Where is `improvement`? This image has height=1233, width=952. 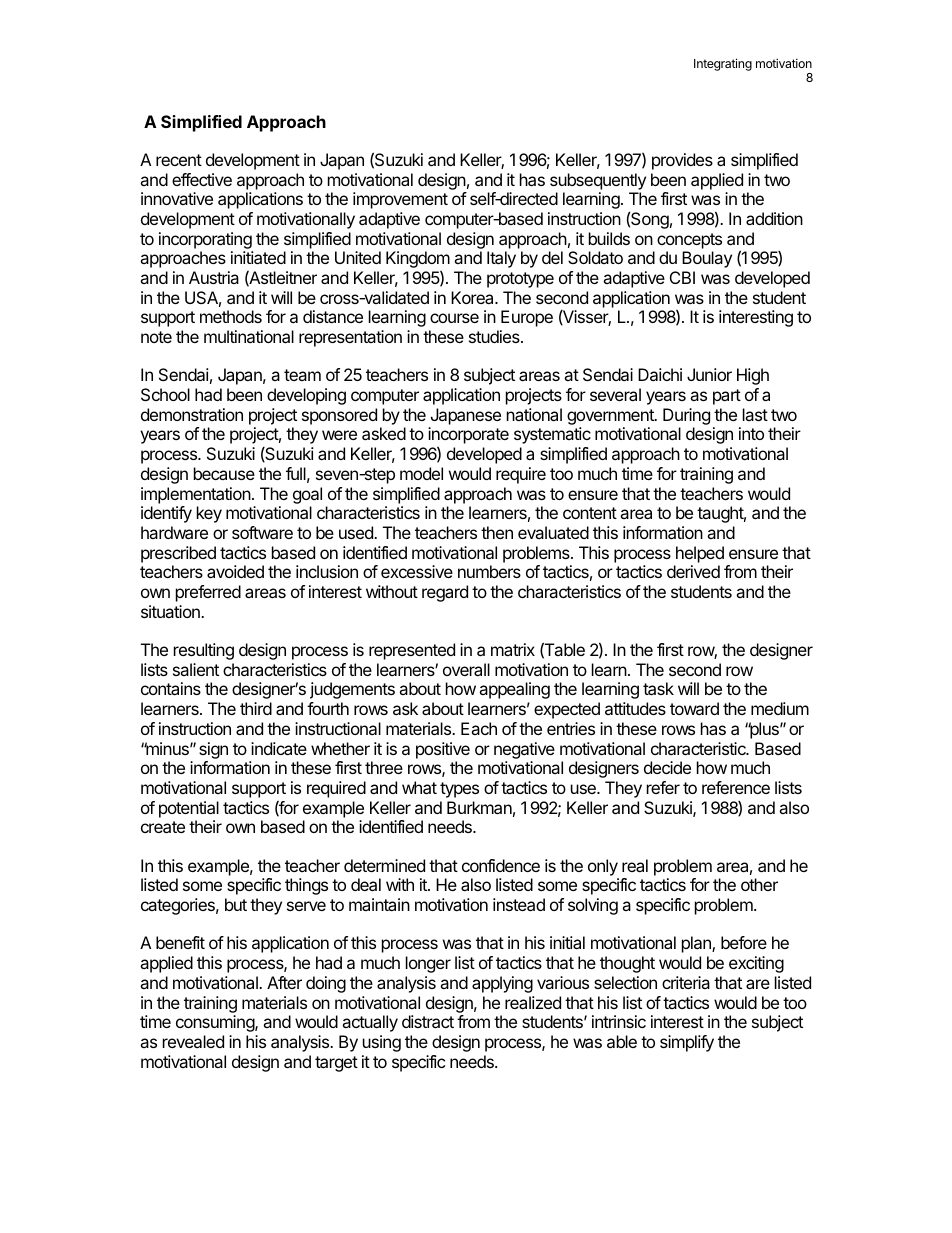
improvement is located at coordinates (400, 200).
